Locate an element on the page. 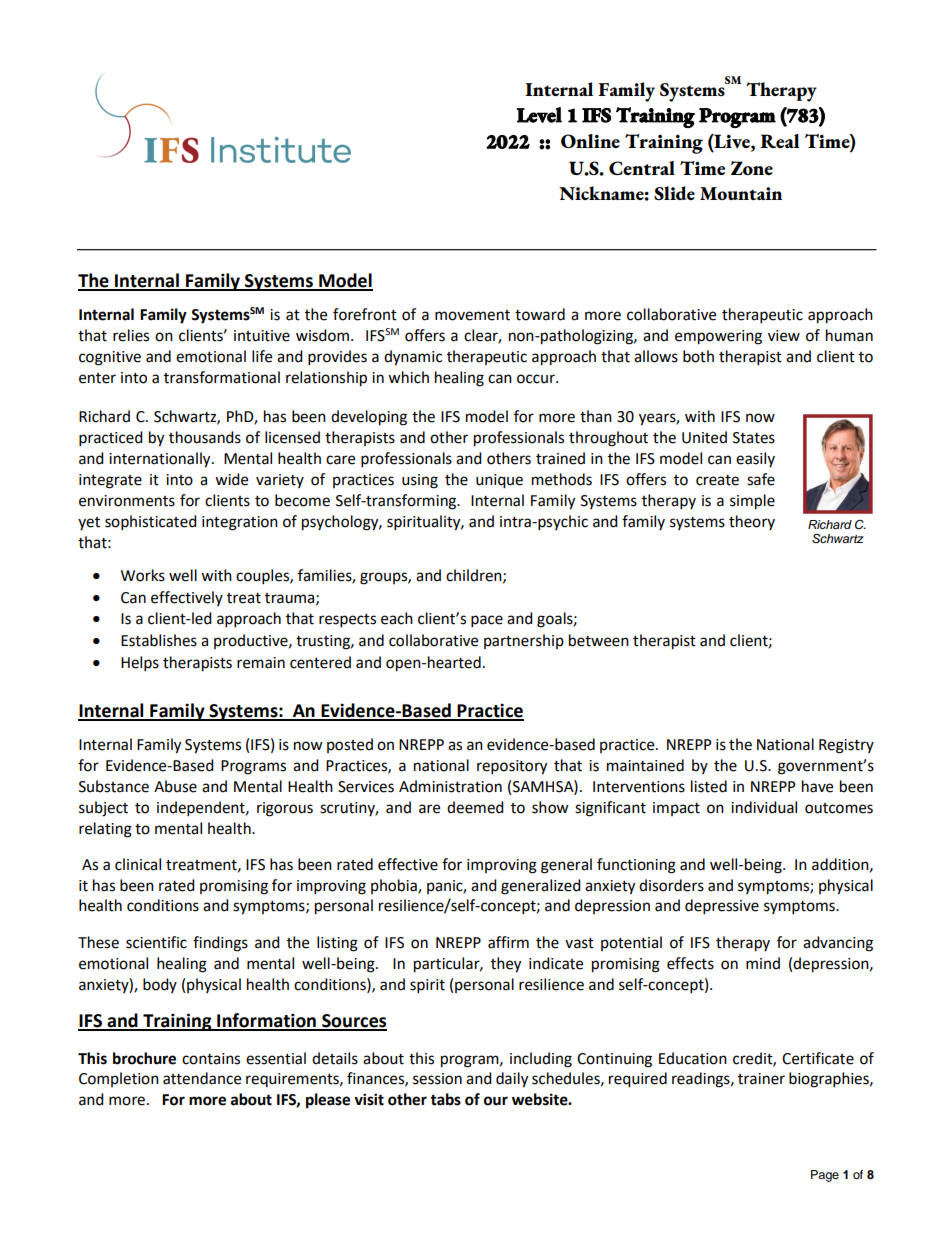  Real is located at coordinates (780, 141).
